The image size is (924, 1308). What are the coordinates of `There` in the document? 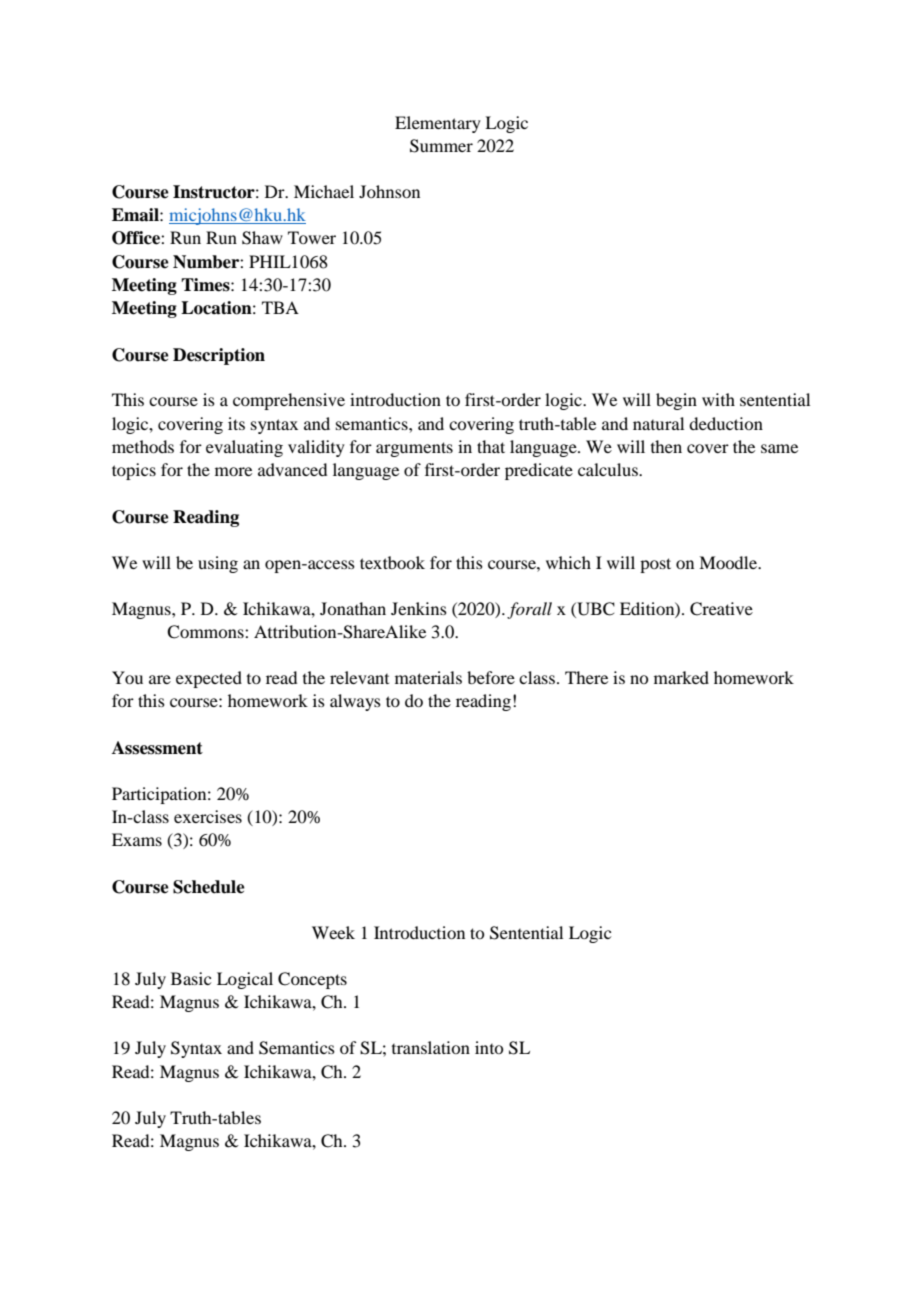 It's located at (586, 677).
